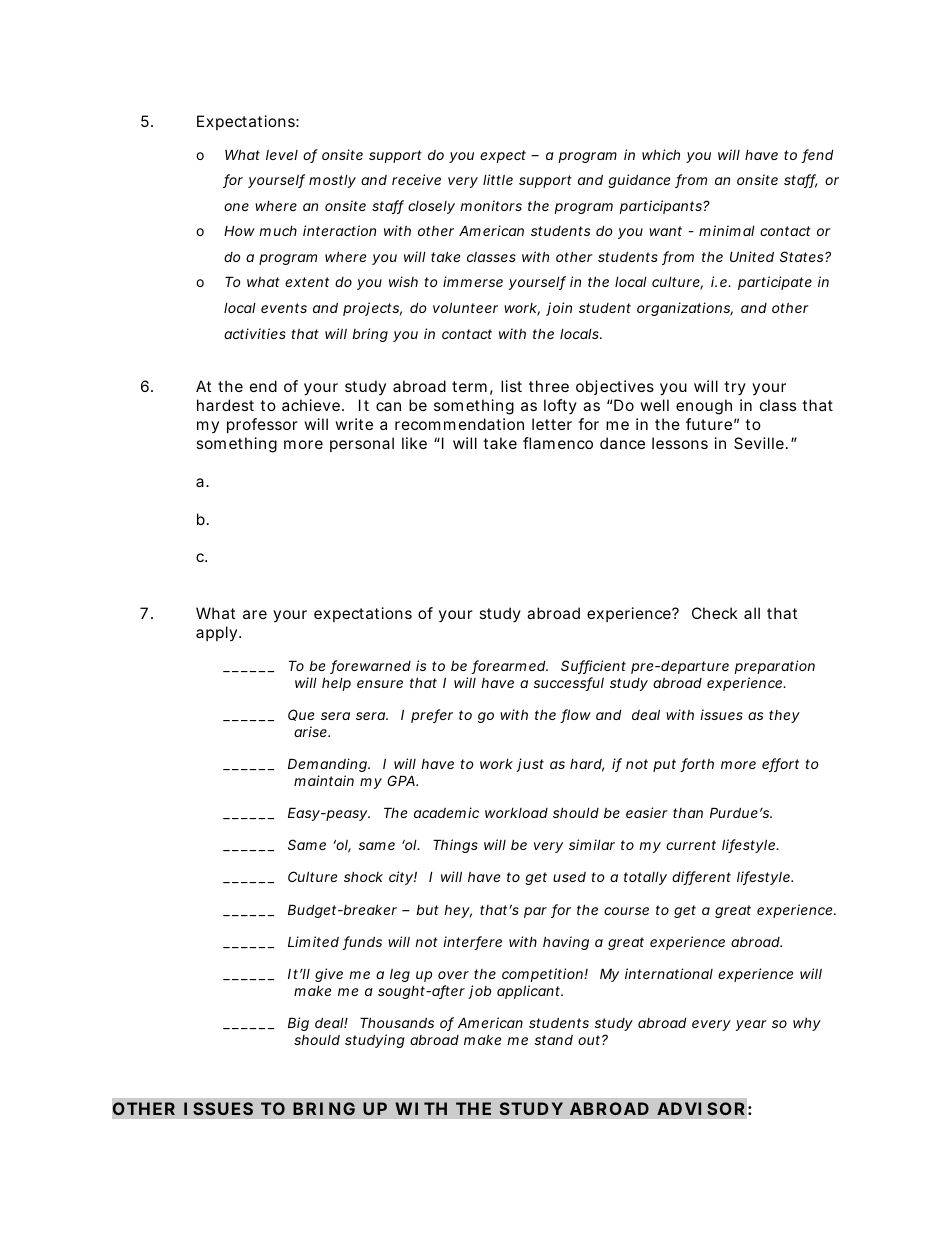 The width and height of the document is (952, 1233). I want to click on minimal, so click(727, 230).
